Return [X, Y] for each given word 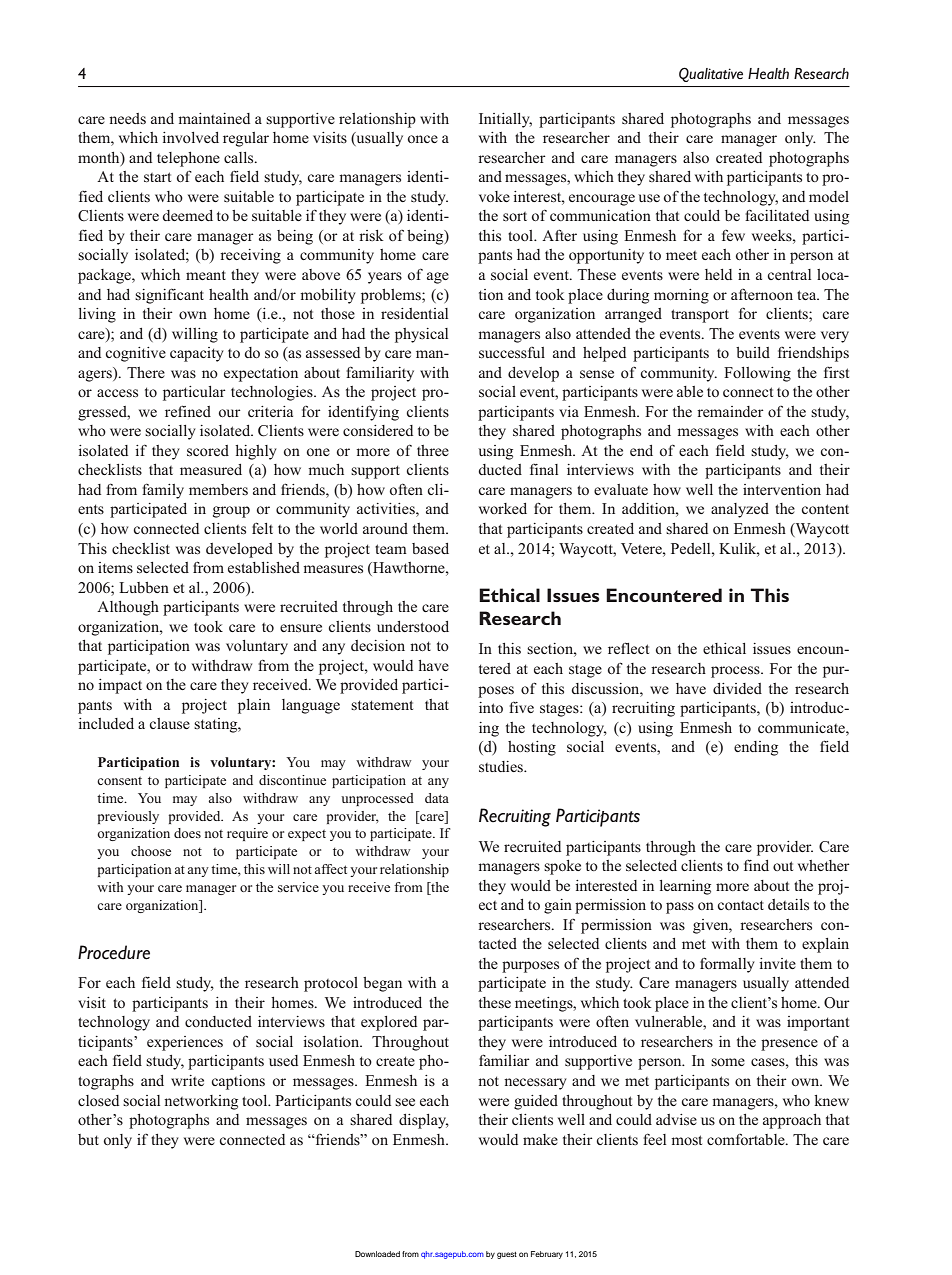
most [686, 1140]
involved [190, 137]
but [88, 1139]
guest [507, 1255]
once [423, 139]
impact [120, 686]
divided [737, 688]
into [491, 707]
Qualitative [711, 74]
